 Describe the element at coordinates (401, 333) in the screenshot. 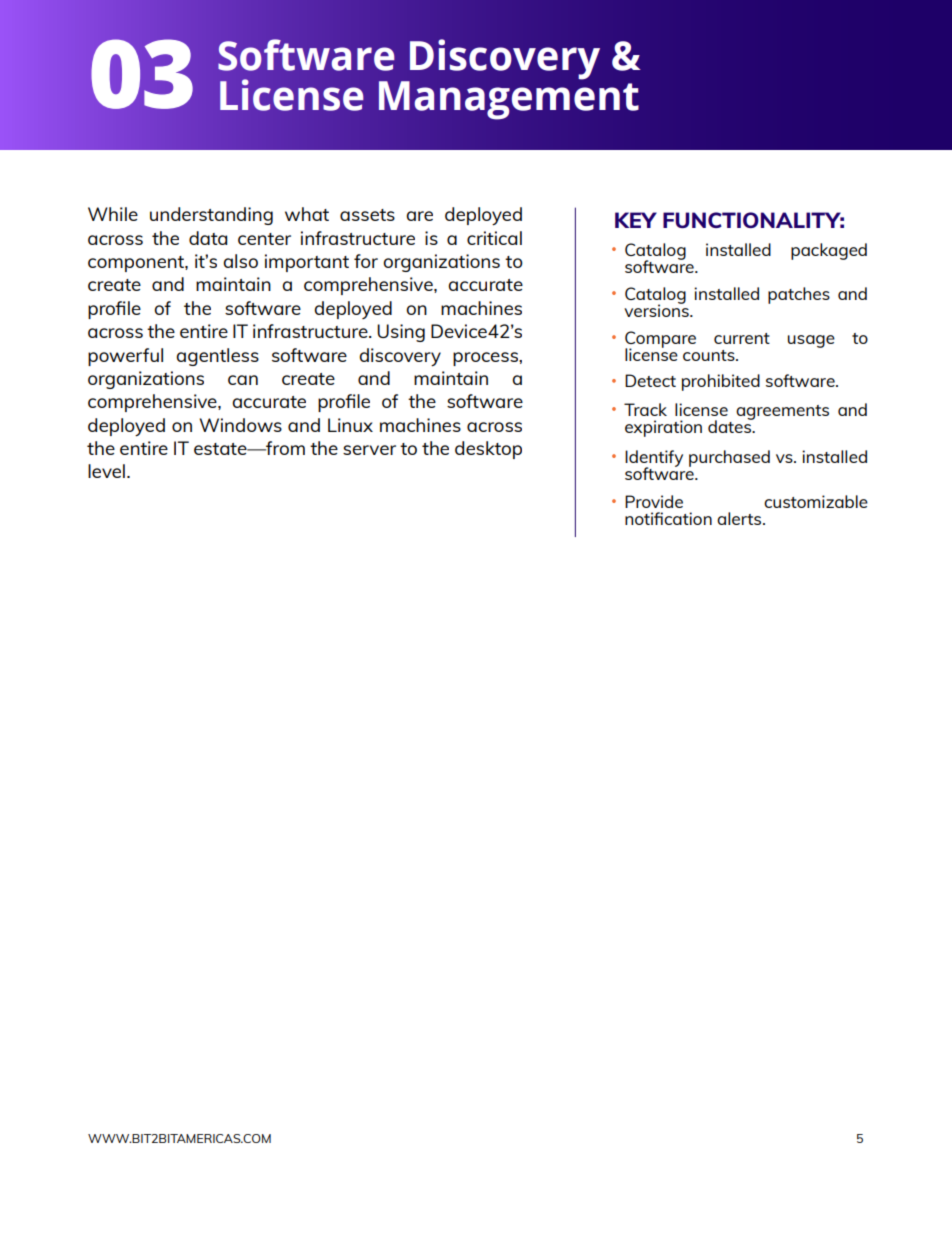

I see `Using` at that location.
